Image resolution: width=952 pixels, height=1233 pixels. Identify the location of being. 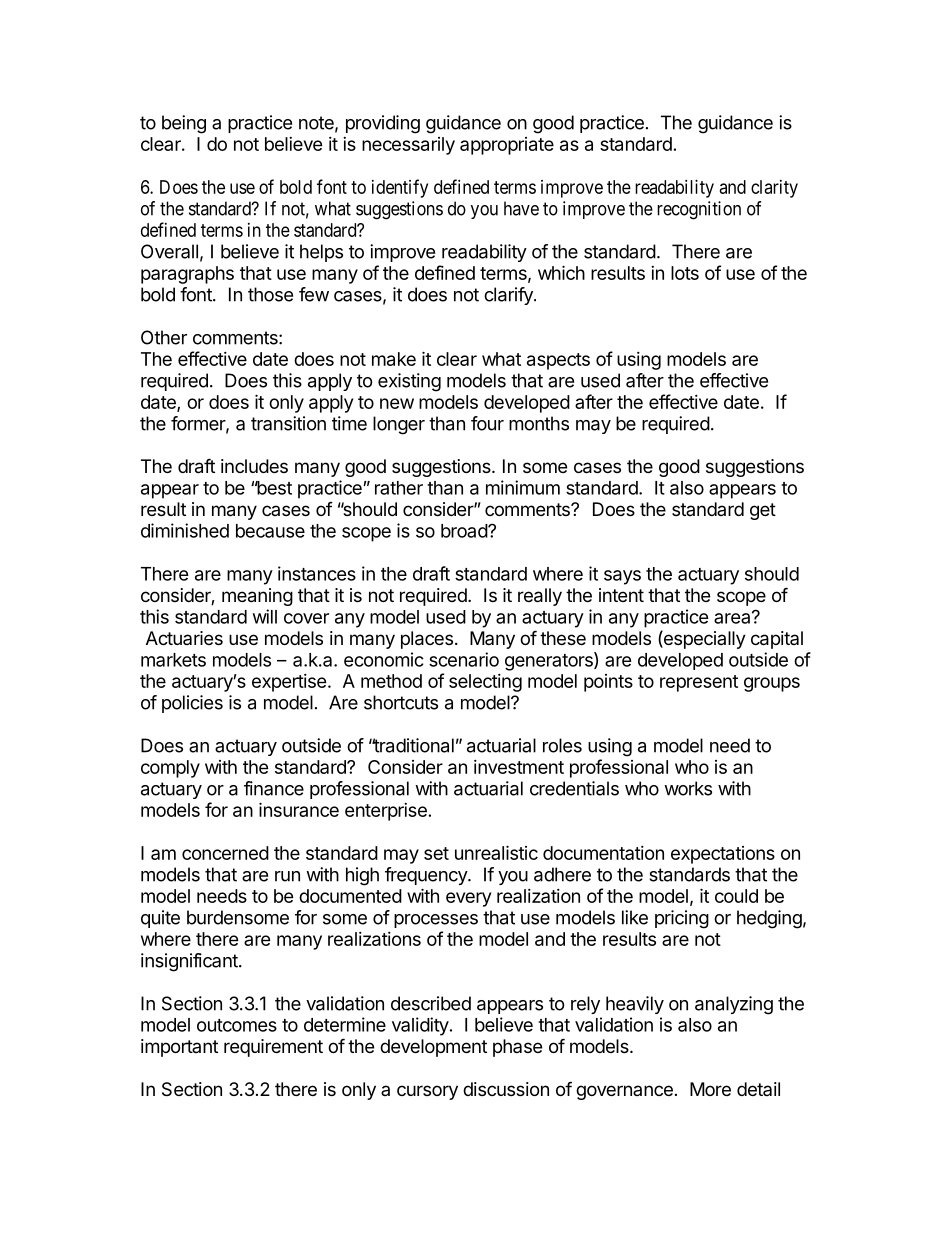
(184, 124).
